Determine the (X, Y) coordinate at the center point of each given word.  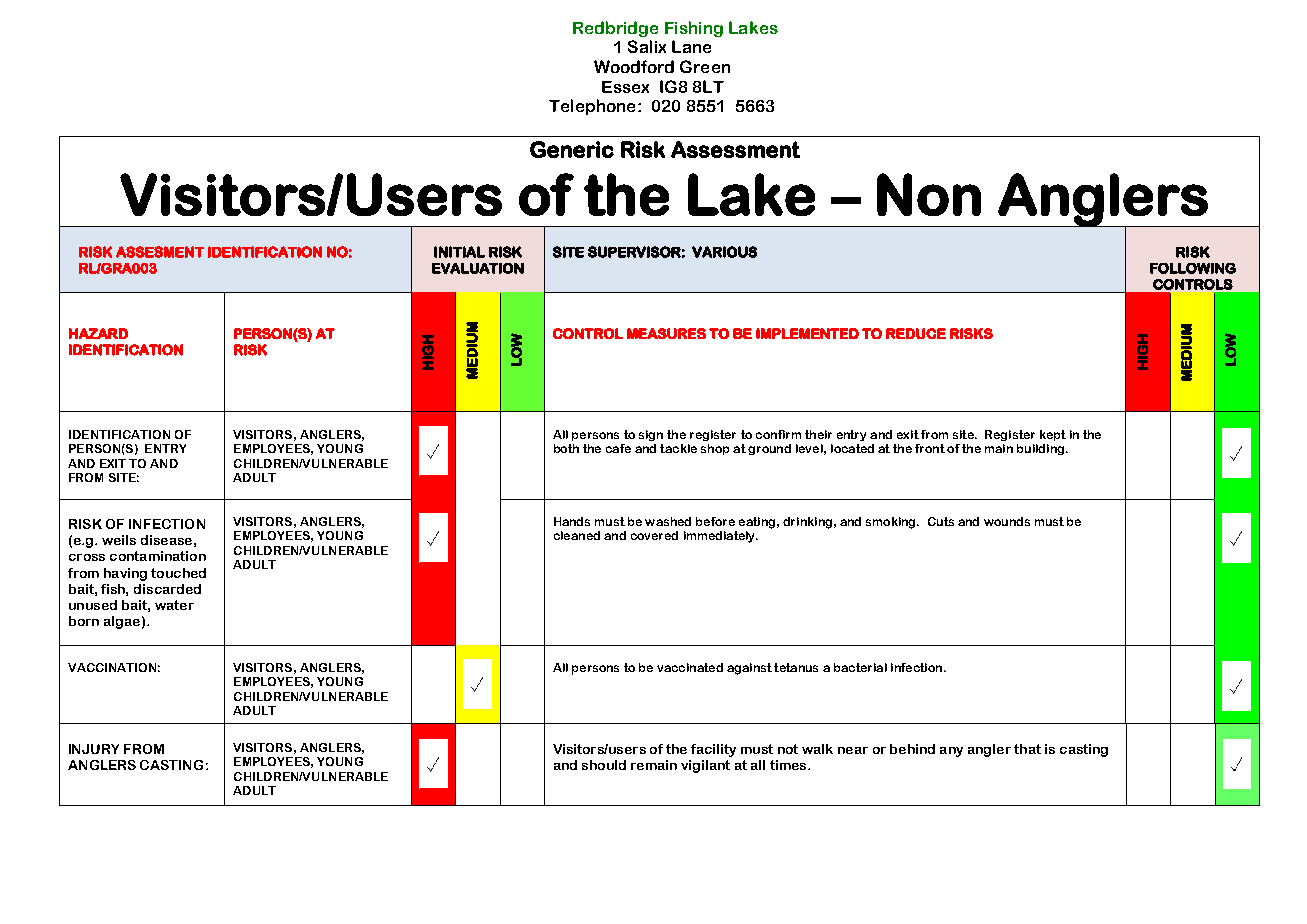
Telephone (592, 107)
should (604, 765)
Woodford (634, 66)
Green (705, 66)
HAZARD (98, 333)
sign (651, 435)
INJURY (94, 749)
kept (1053, 435)
